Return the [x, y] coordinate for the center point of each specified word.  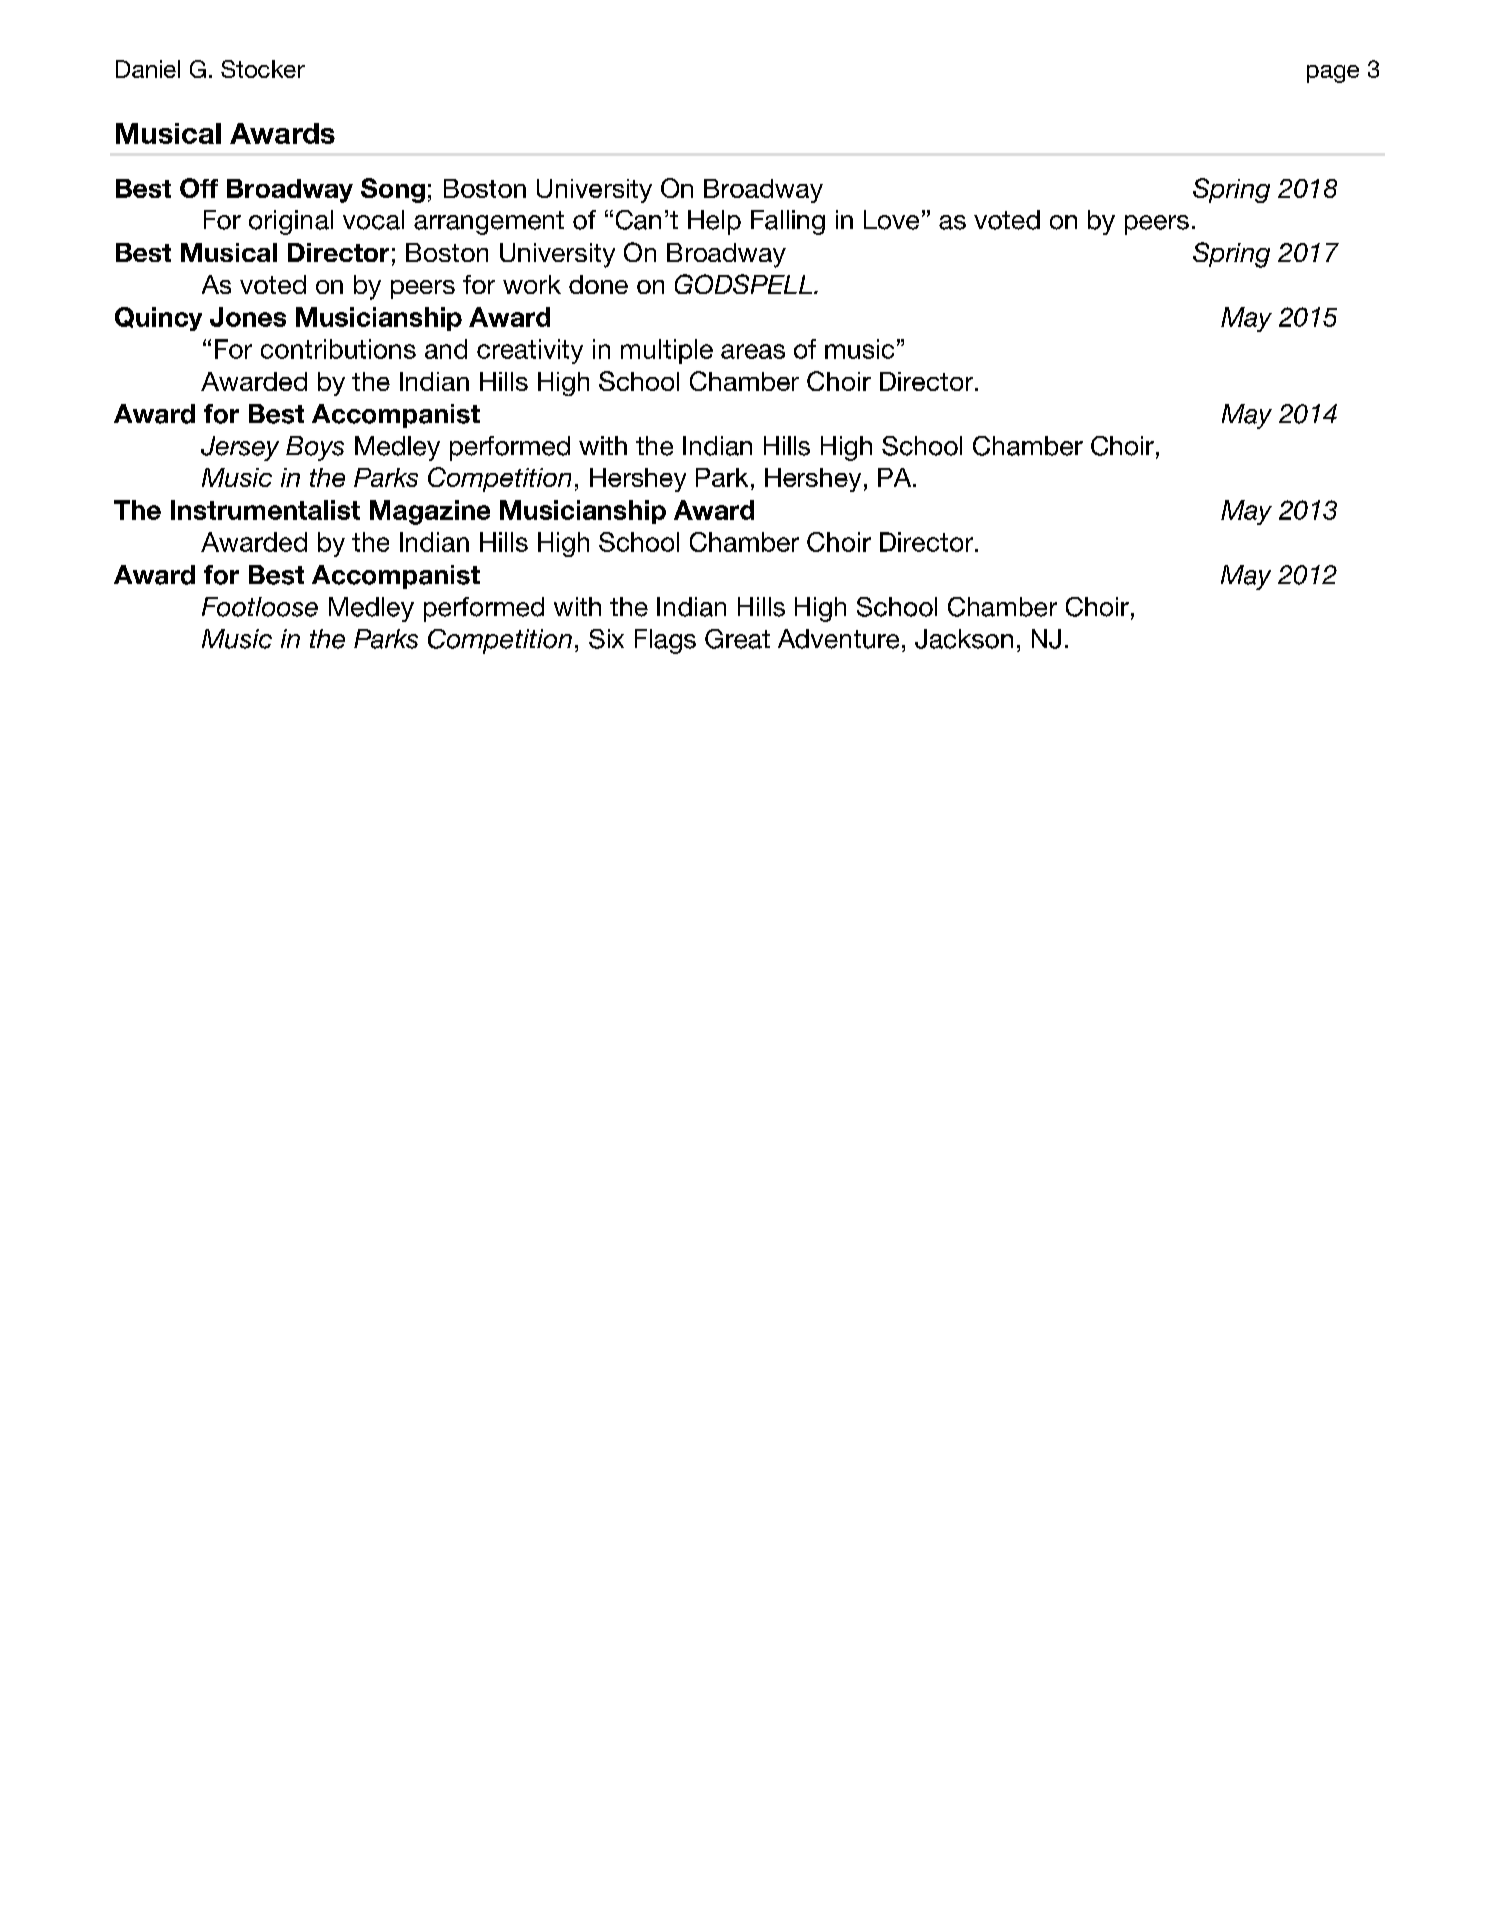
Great [737, 639]
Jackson [964, 639]
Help [714, 222]
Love [891, 220]
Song [393, 190]
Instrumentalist [265, 510]
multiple [667, 351]
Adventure [838, 639]
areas [753, 351]
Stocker [263, 69]
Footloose [260, 607]
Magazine [430, 512]
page [1333, 74]
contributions [338, 349]
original [291, 222]
